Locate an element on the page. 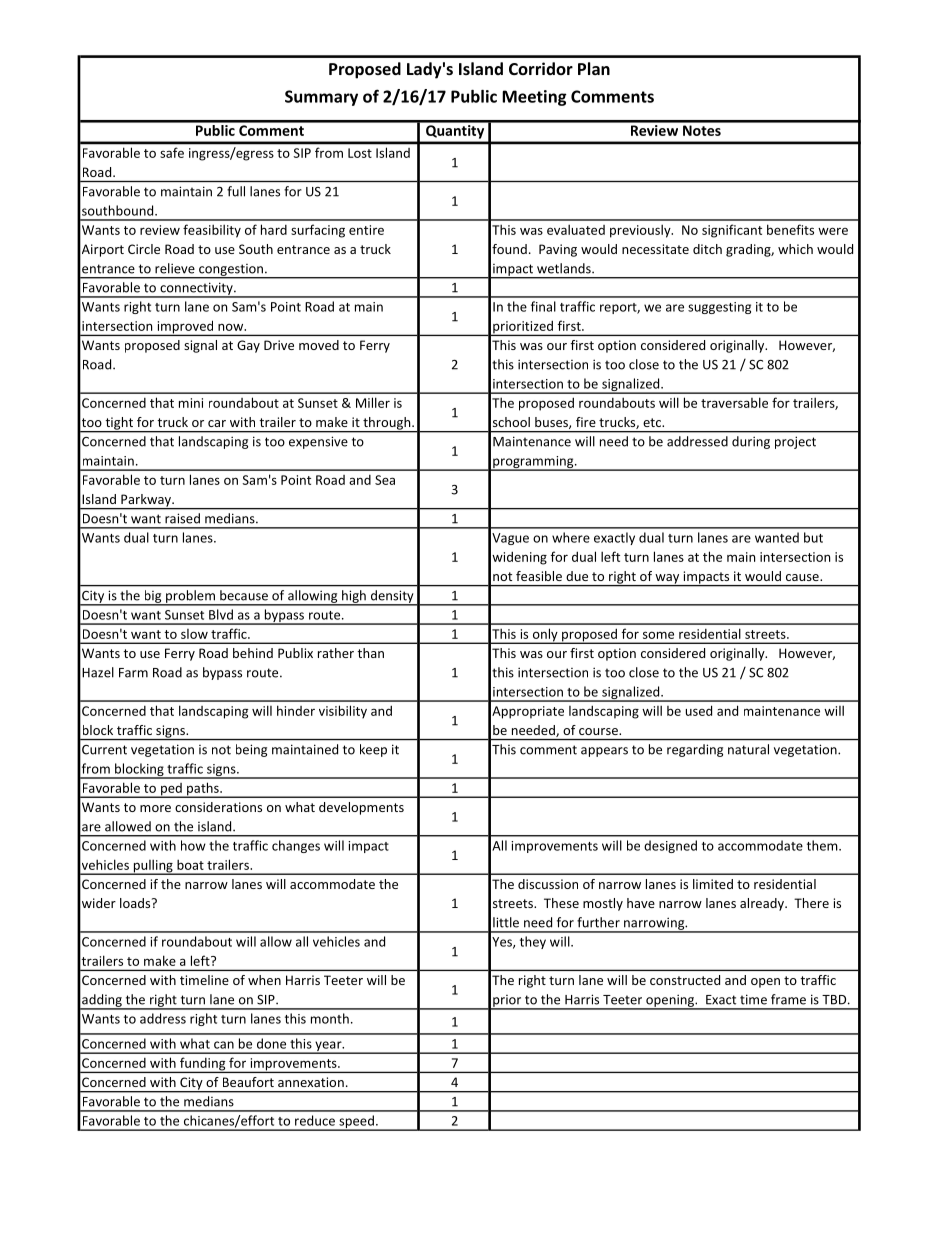  being is located at coordinates (251, 750).
